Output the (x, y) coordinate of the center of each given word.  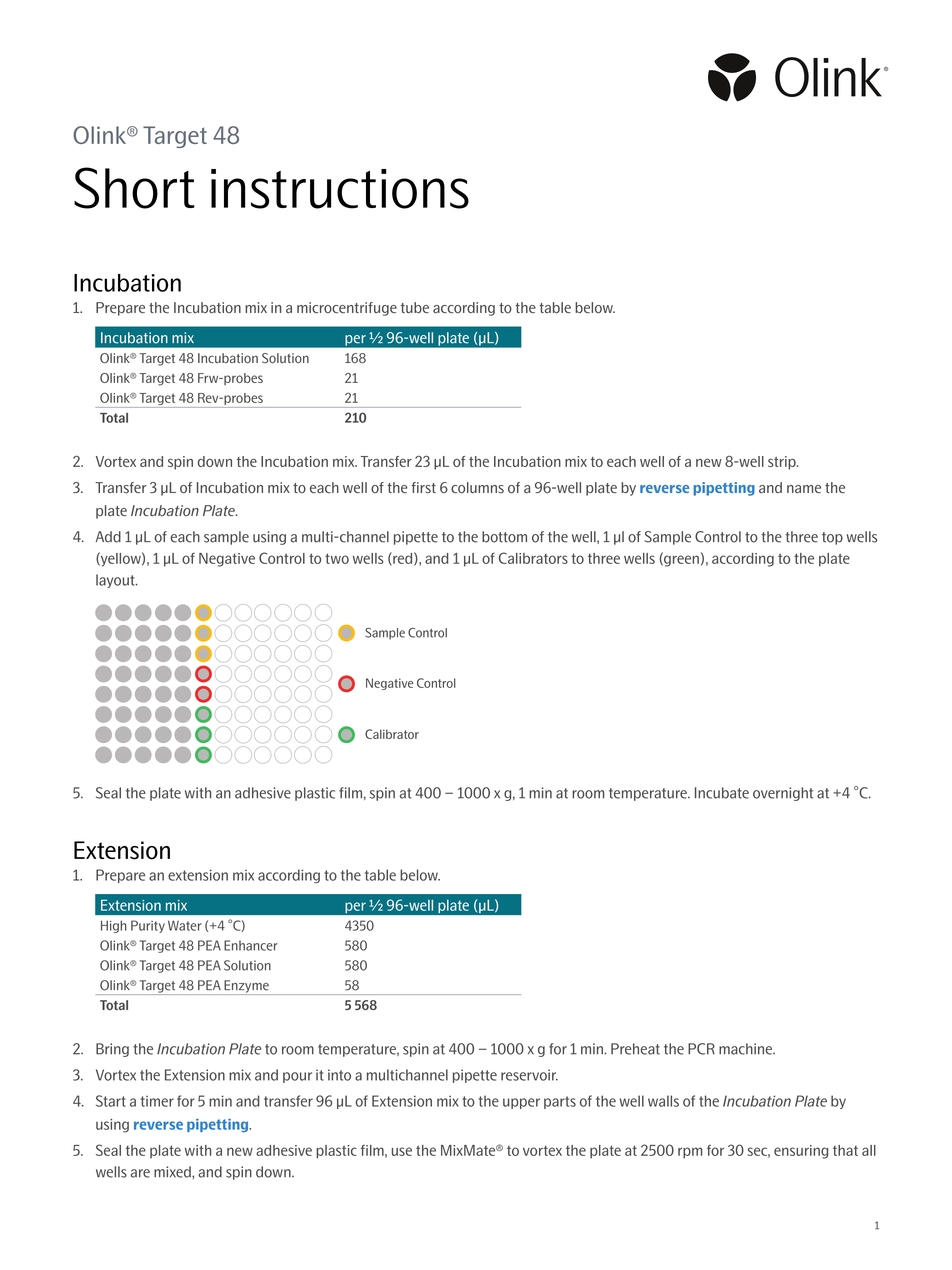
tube (415, 307)
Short (134, 188)
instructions (340, 189)
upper (521, 1103)
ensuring (801, 1152)
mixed (173, 1172)
